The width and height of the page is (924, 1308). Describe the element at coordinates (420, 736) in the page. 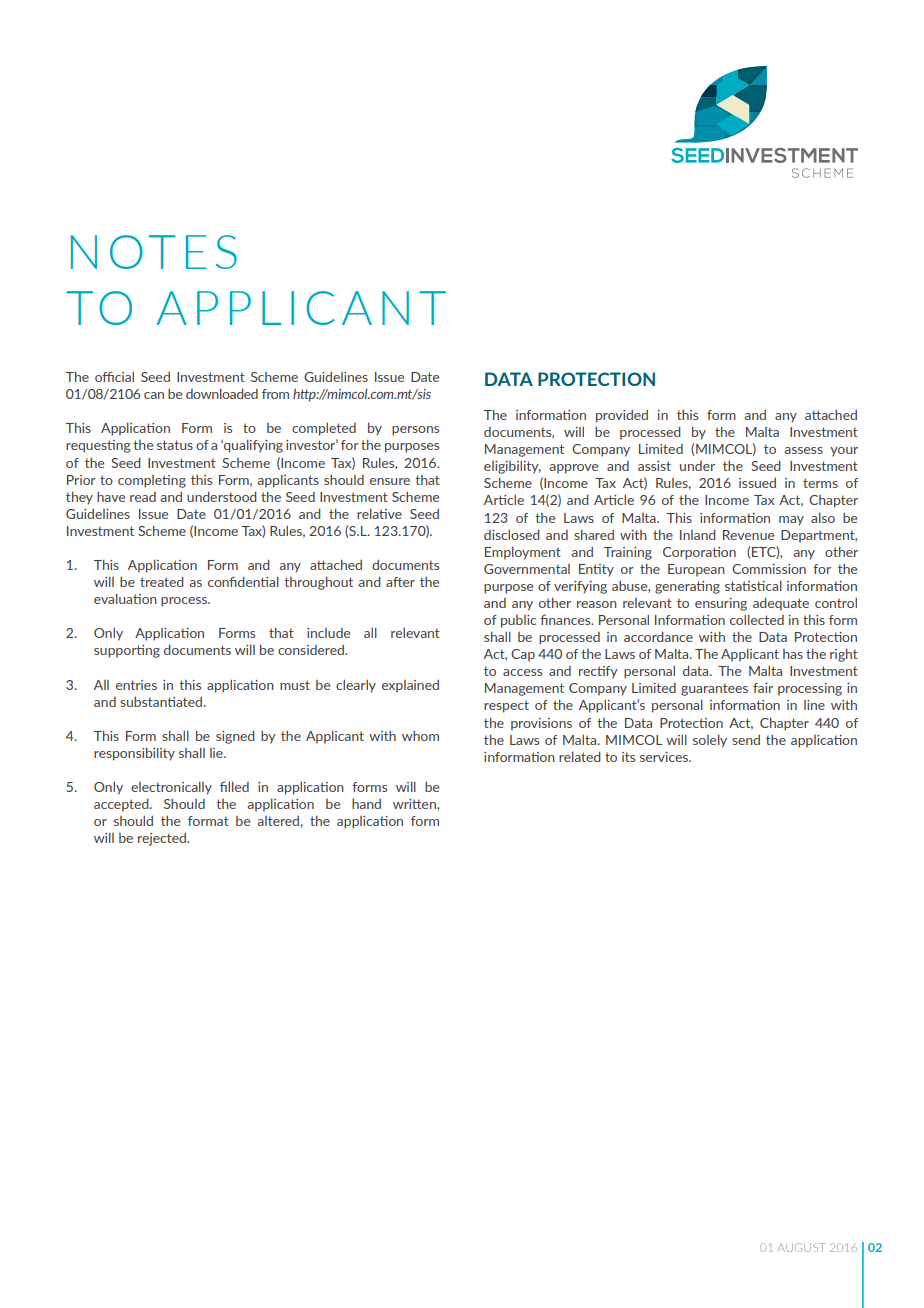

I see `whom` at that location.
